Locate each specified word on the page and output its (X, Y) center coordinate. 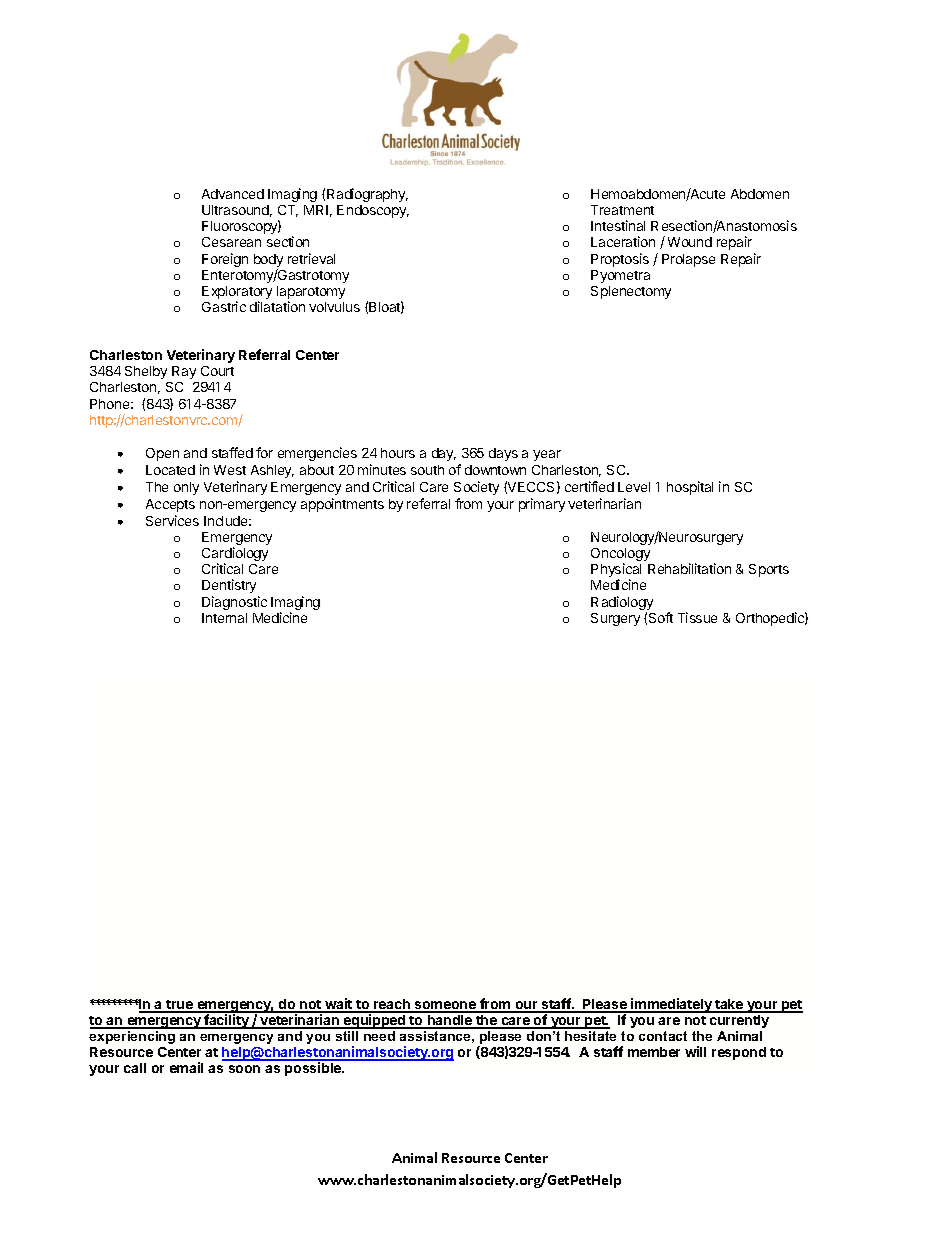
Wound (690, 242)
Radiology (622, 604)
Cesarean (231, 242)
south (427, 470)
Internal (224, 618)
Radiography (367, 195)
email (186, 1067)
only (186, 488)
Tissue (697, 617)
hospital (690, 488)
